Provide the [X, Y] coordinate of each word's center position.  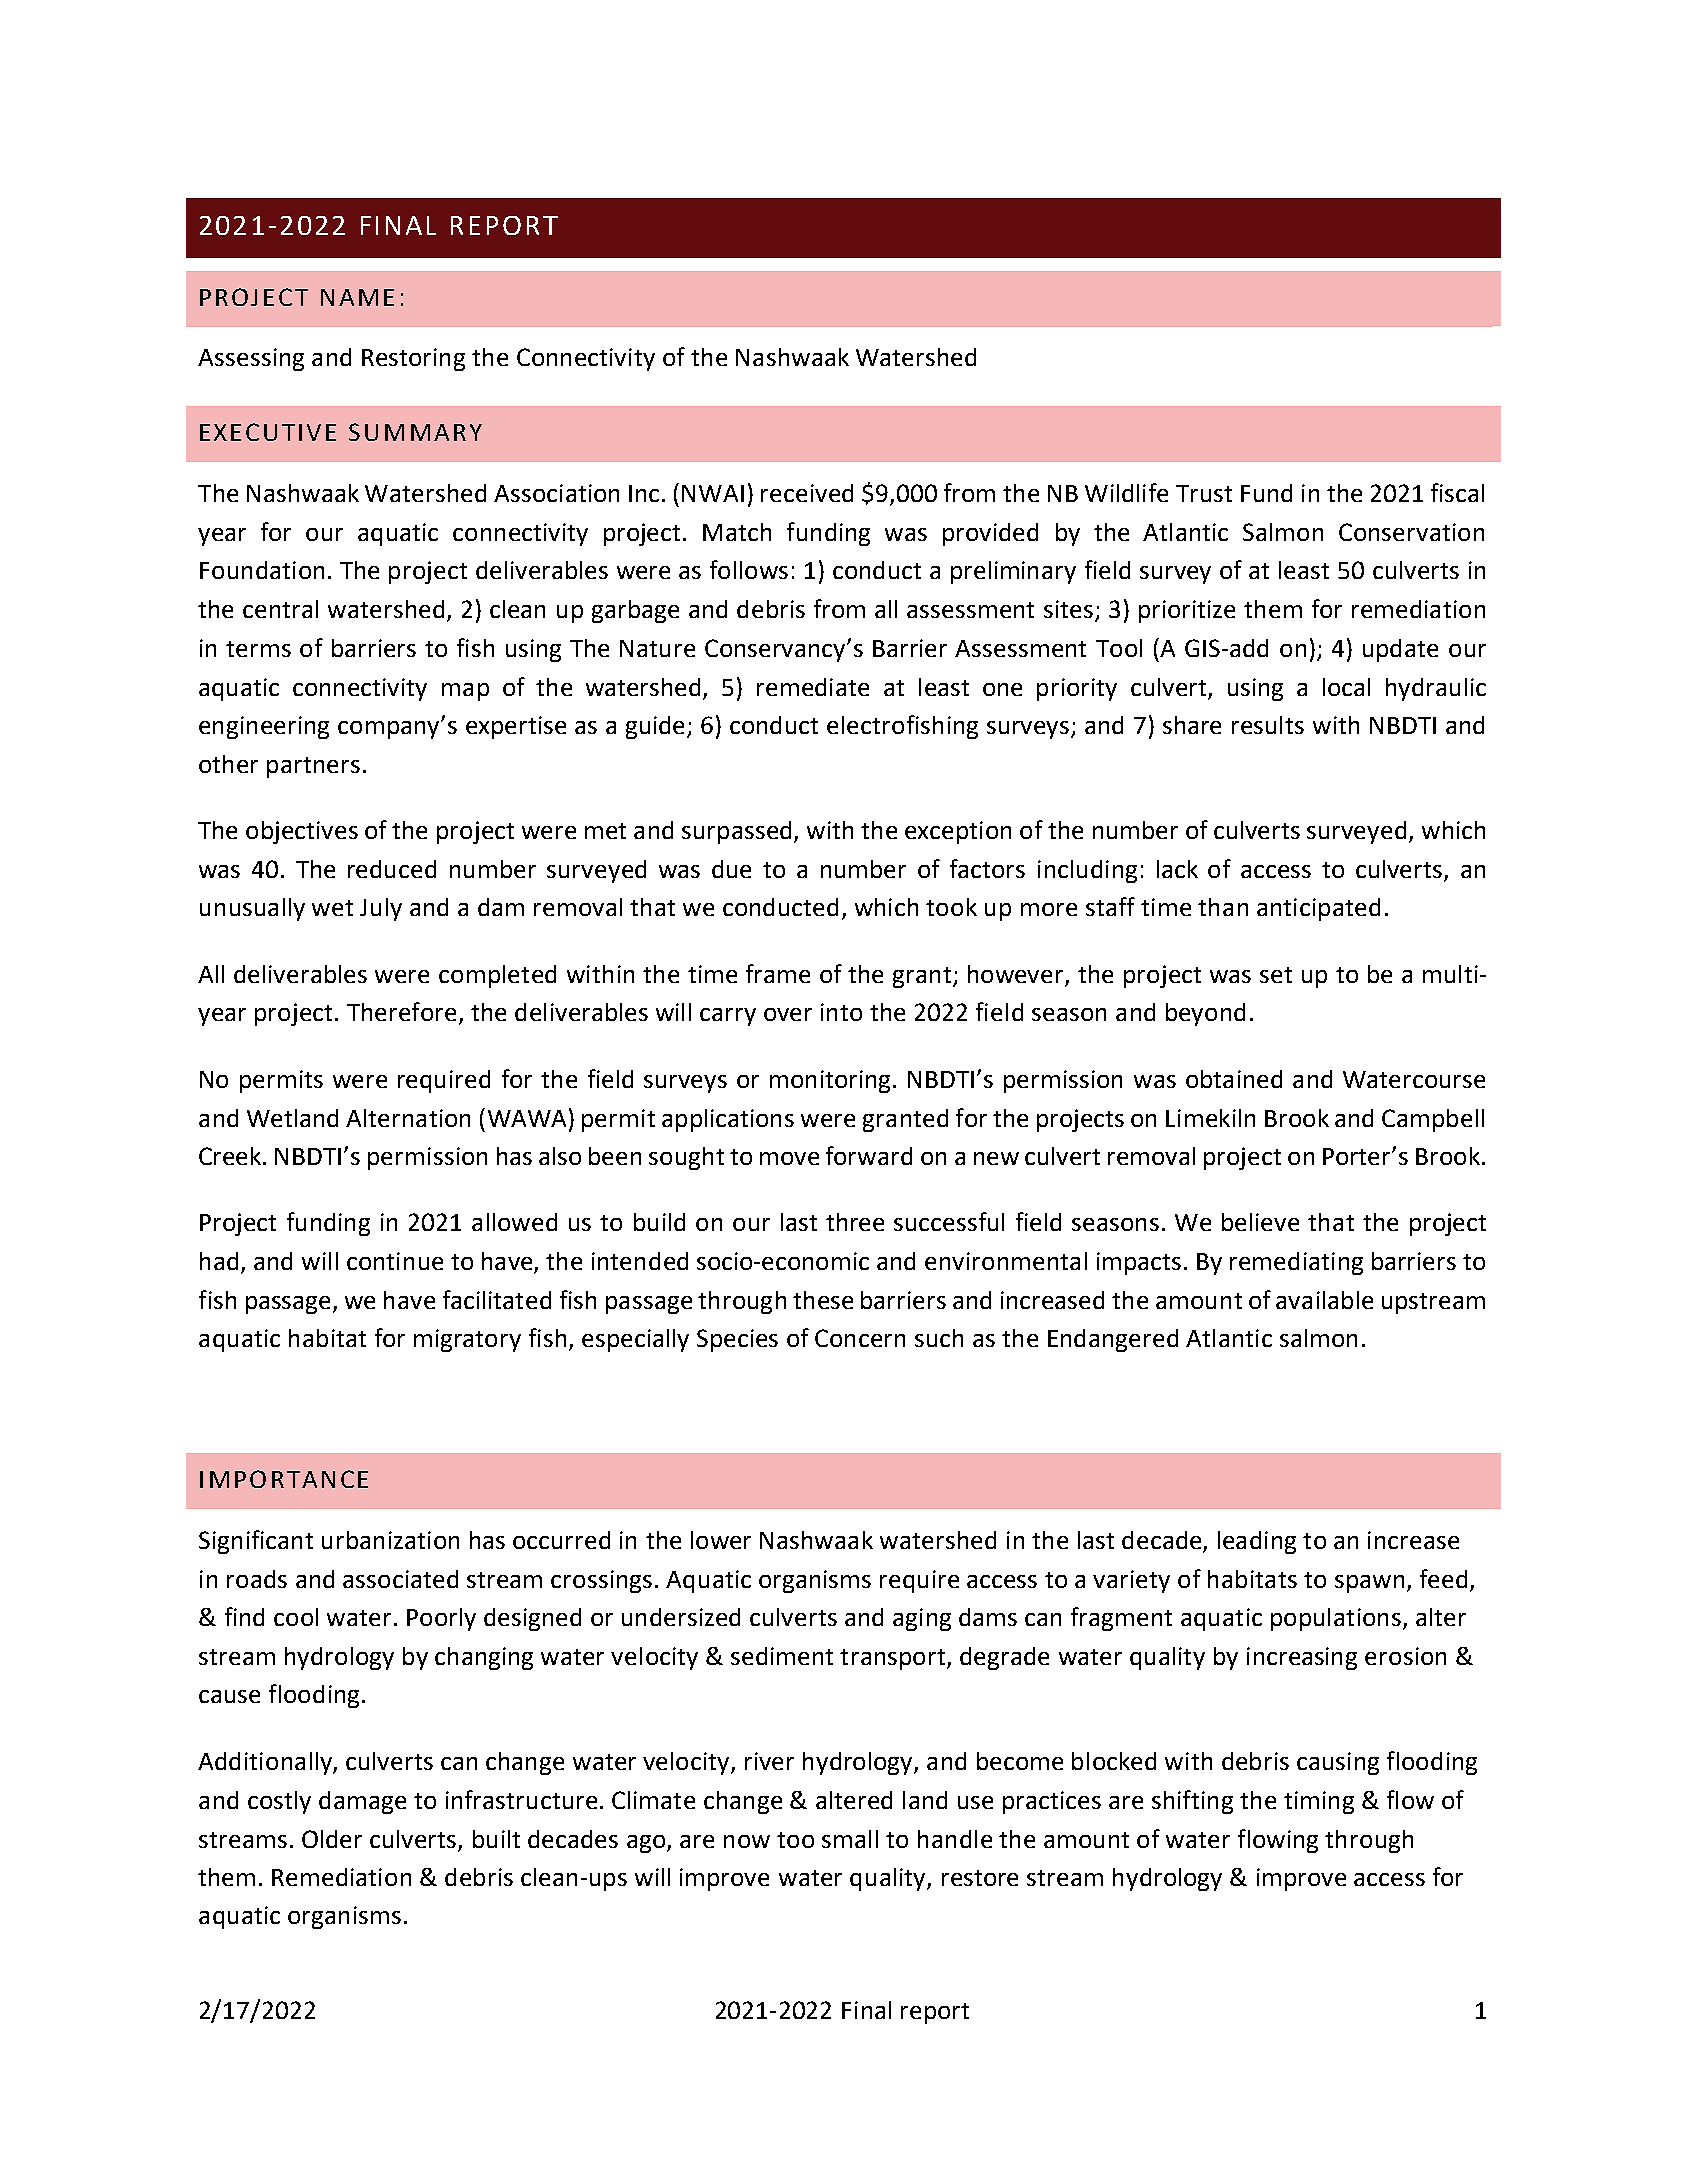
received [807, 493]
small [850, 1839]
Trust [1204, 493]
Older [332, 1839]
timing [1319, 1802]
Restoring [413, 359]
